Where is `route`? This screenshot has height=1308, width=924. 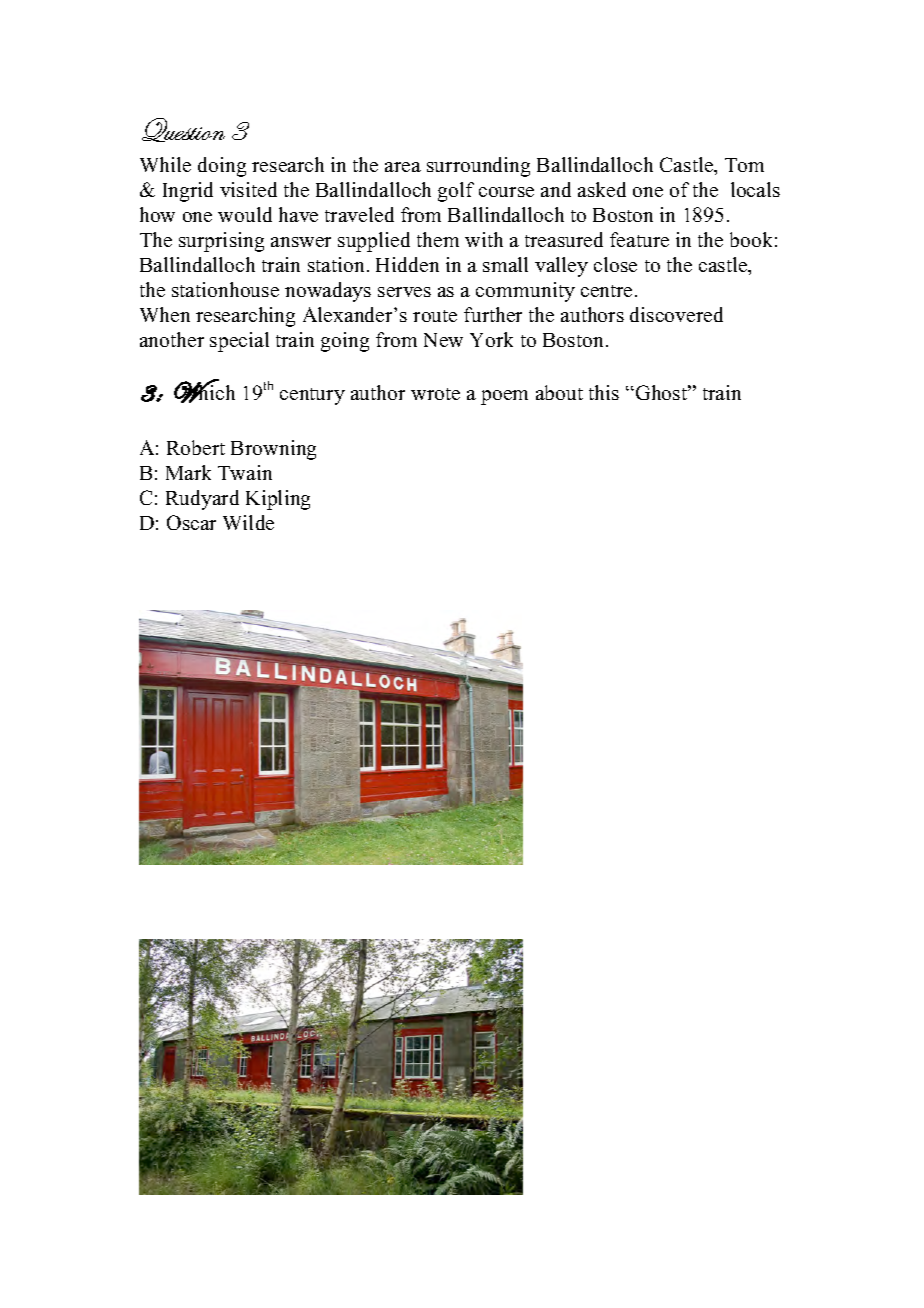
route is located at coordinates (435, 316).
